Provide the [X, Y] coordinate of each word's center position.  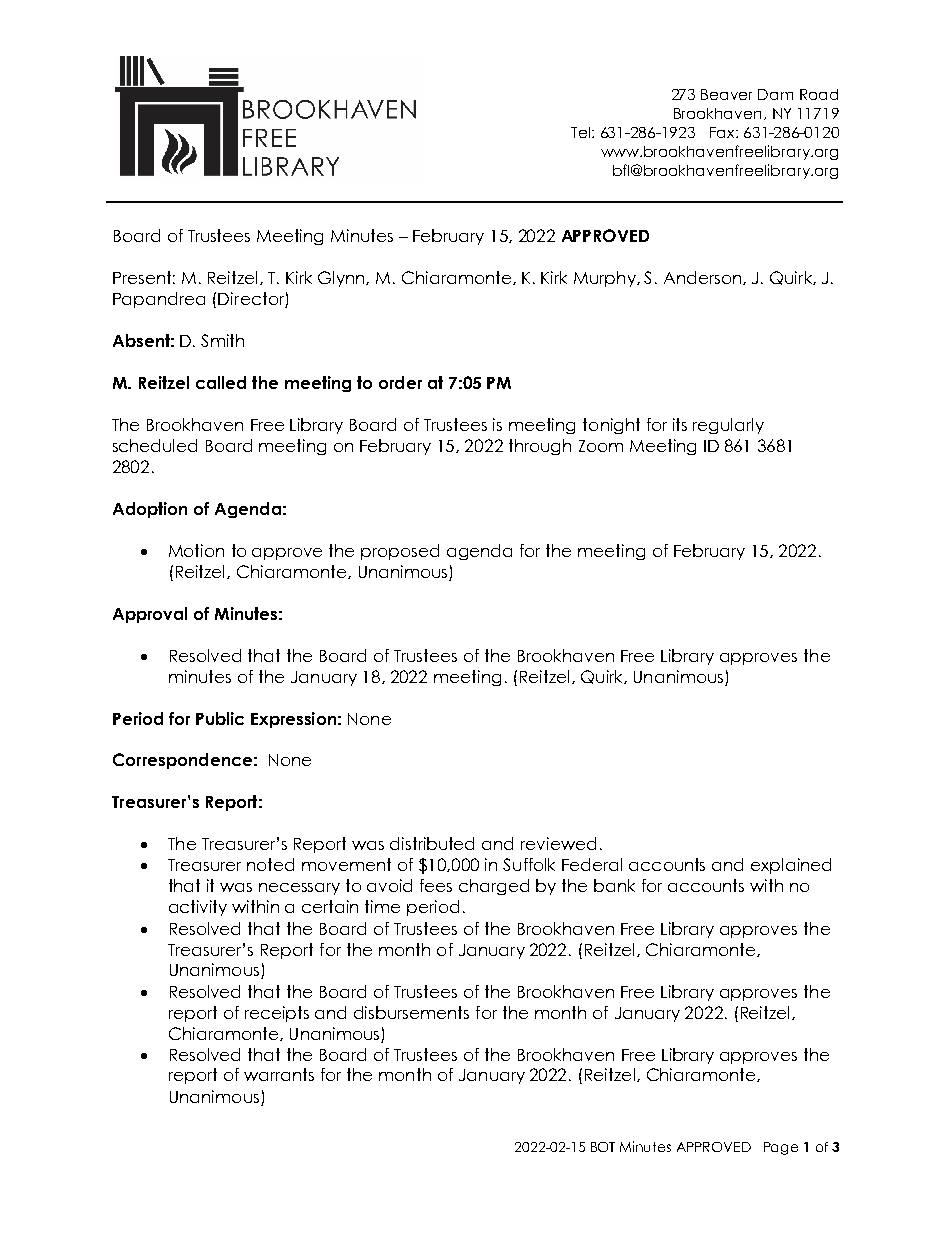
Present [144, 277]
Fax [723, 132]
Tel [580, 132]
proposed [400, 552]
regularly [728, 426]
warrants [279, 1074]
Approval [150, 615]
